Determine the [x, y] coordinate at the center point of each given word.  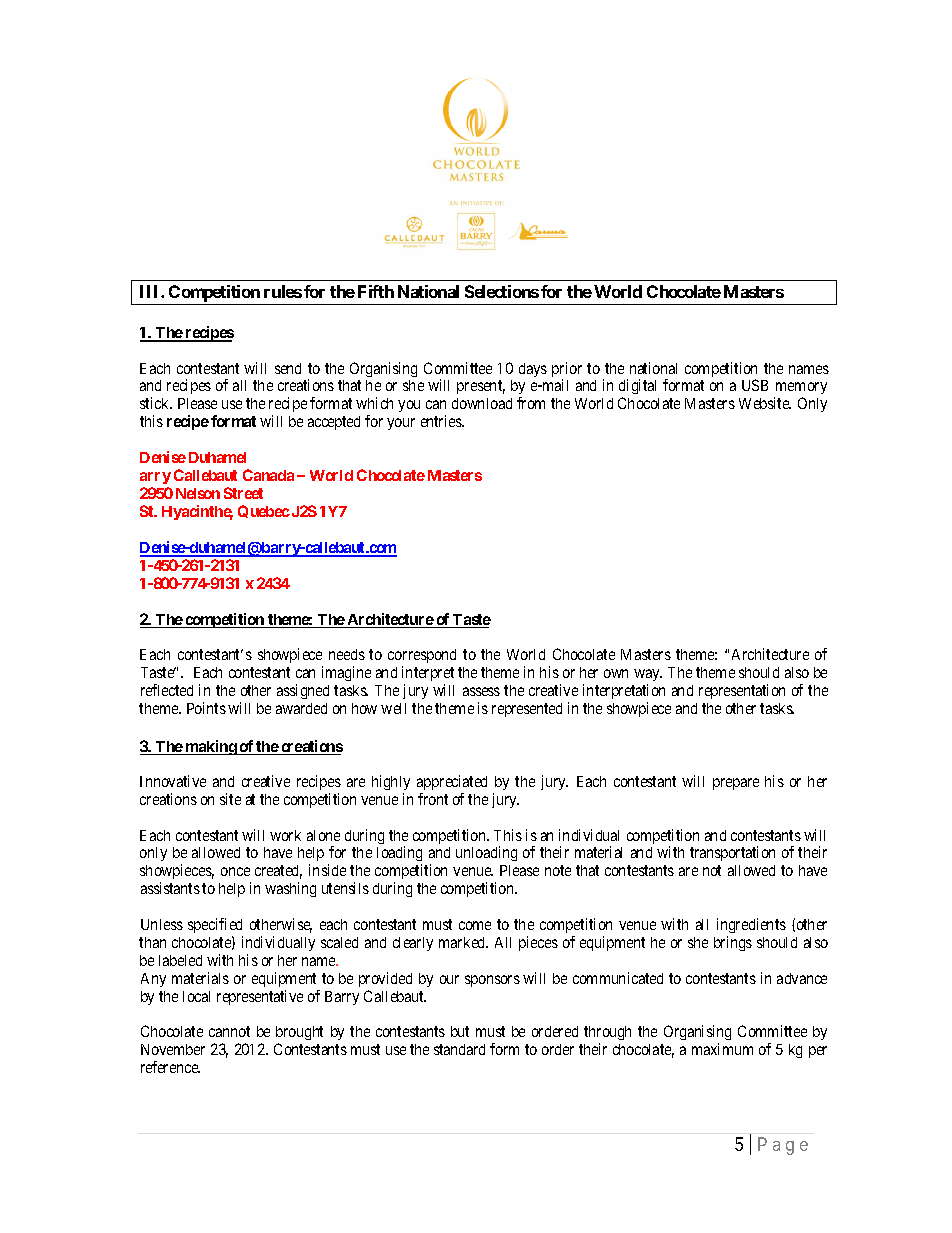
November [173, 1049]
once [235, 871]
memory [800, 390]
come [475, 925]
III [151, 291]
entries [442, 421]
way [648, 675]
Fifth [376, 291]
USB [755, 385]
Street [243, 493]
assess [481, 691]
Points [206, 708]
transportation [732, 853]
